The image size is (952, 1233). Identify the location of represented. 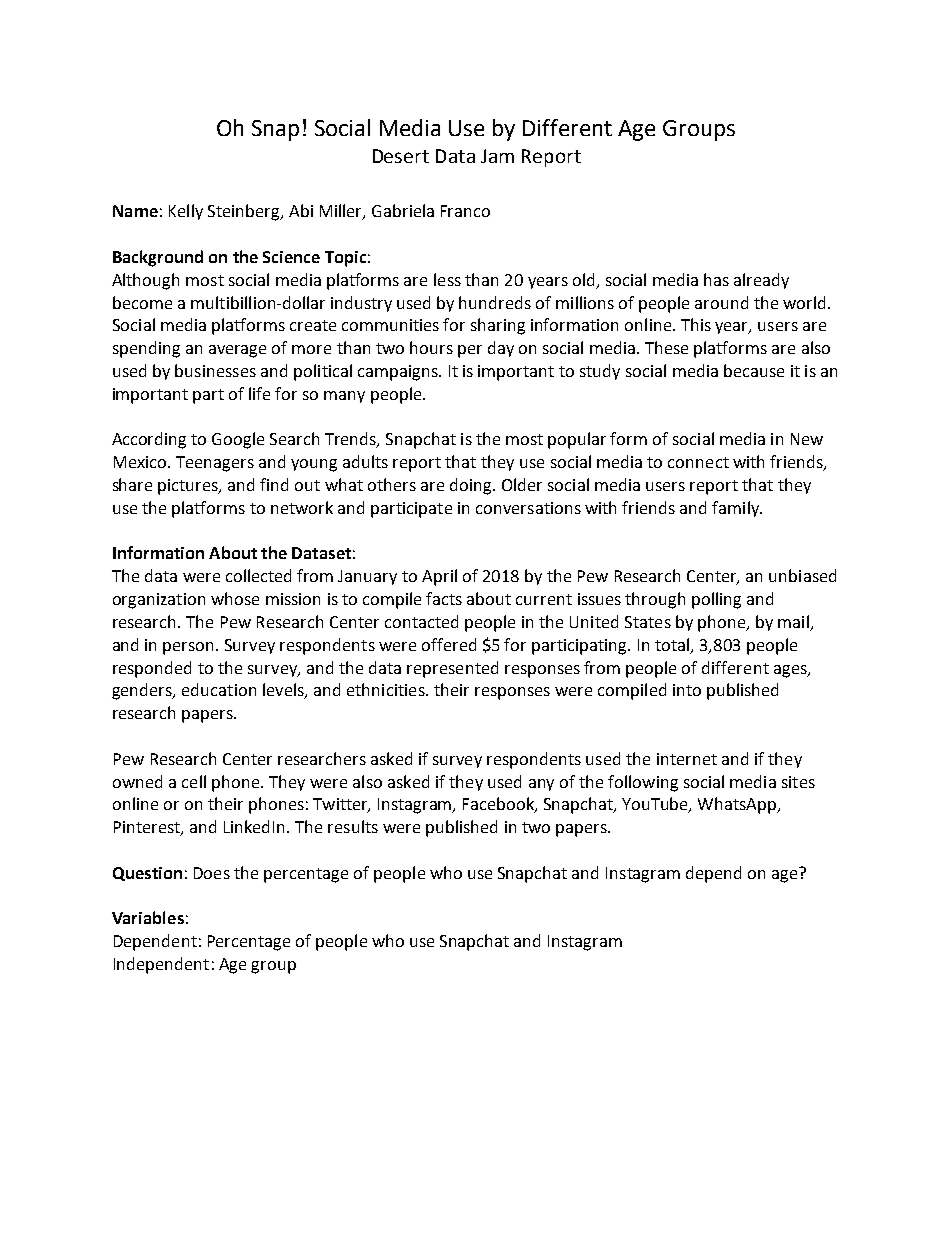
(452, 669).
